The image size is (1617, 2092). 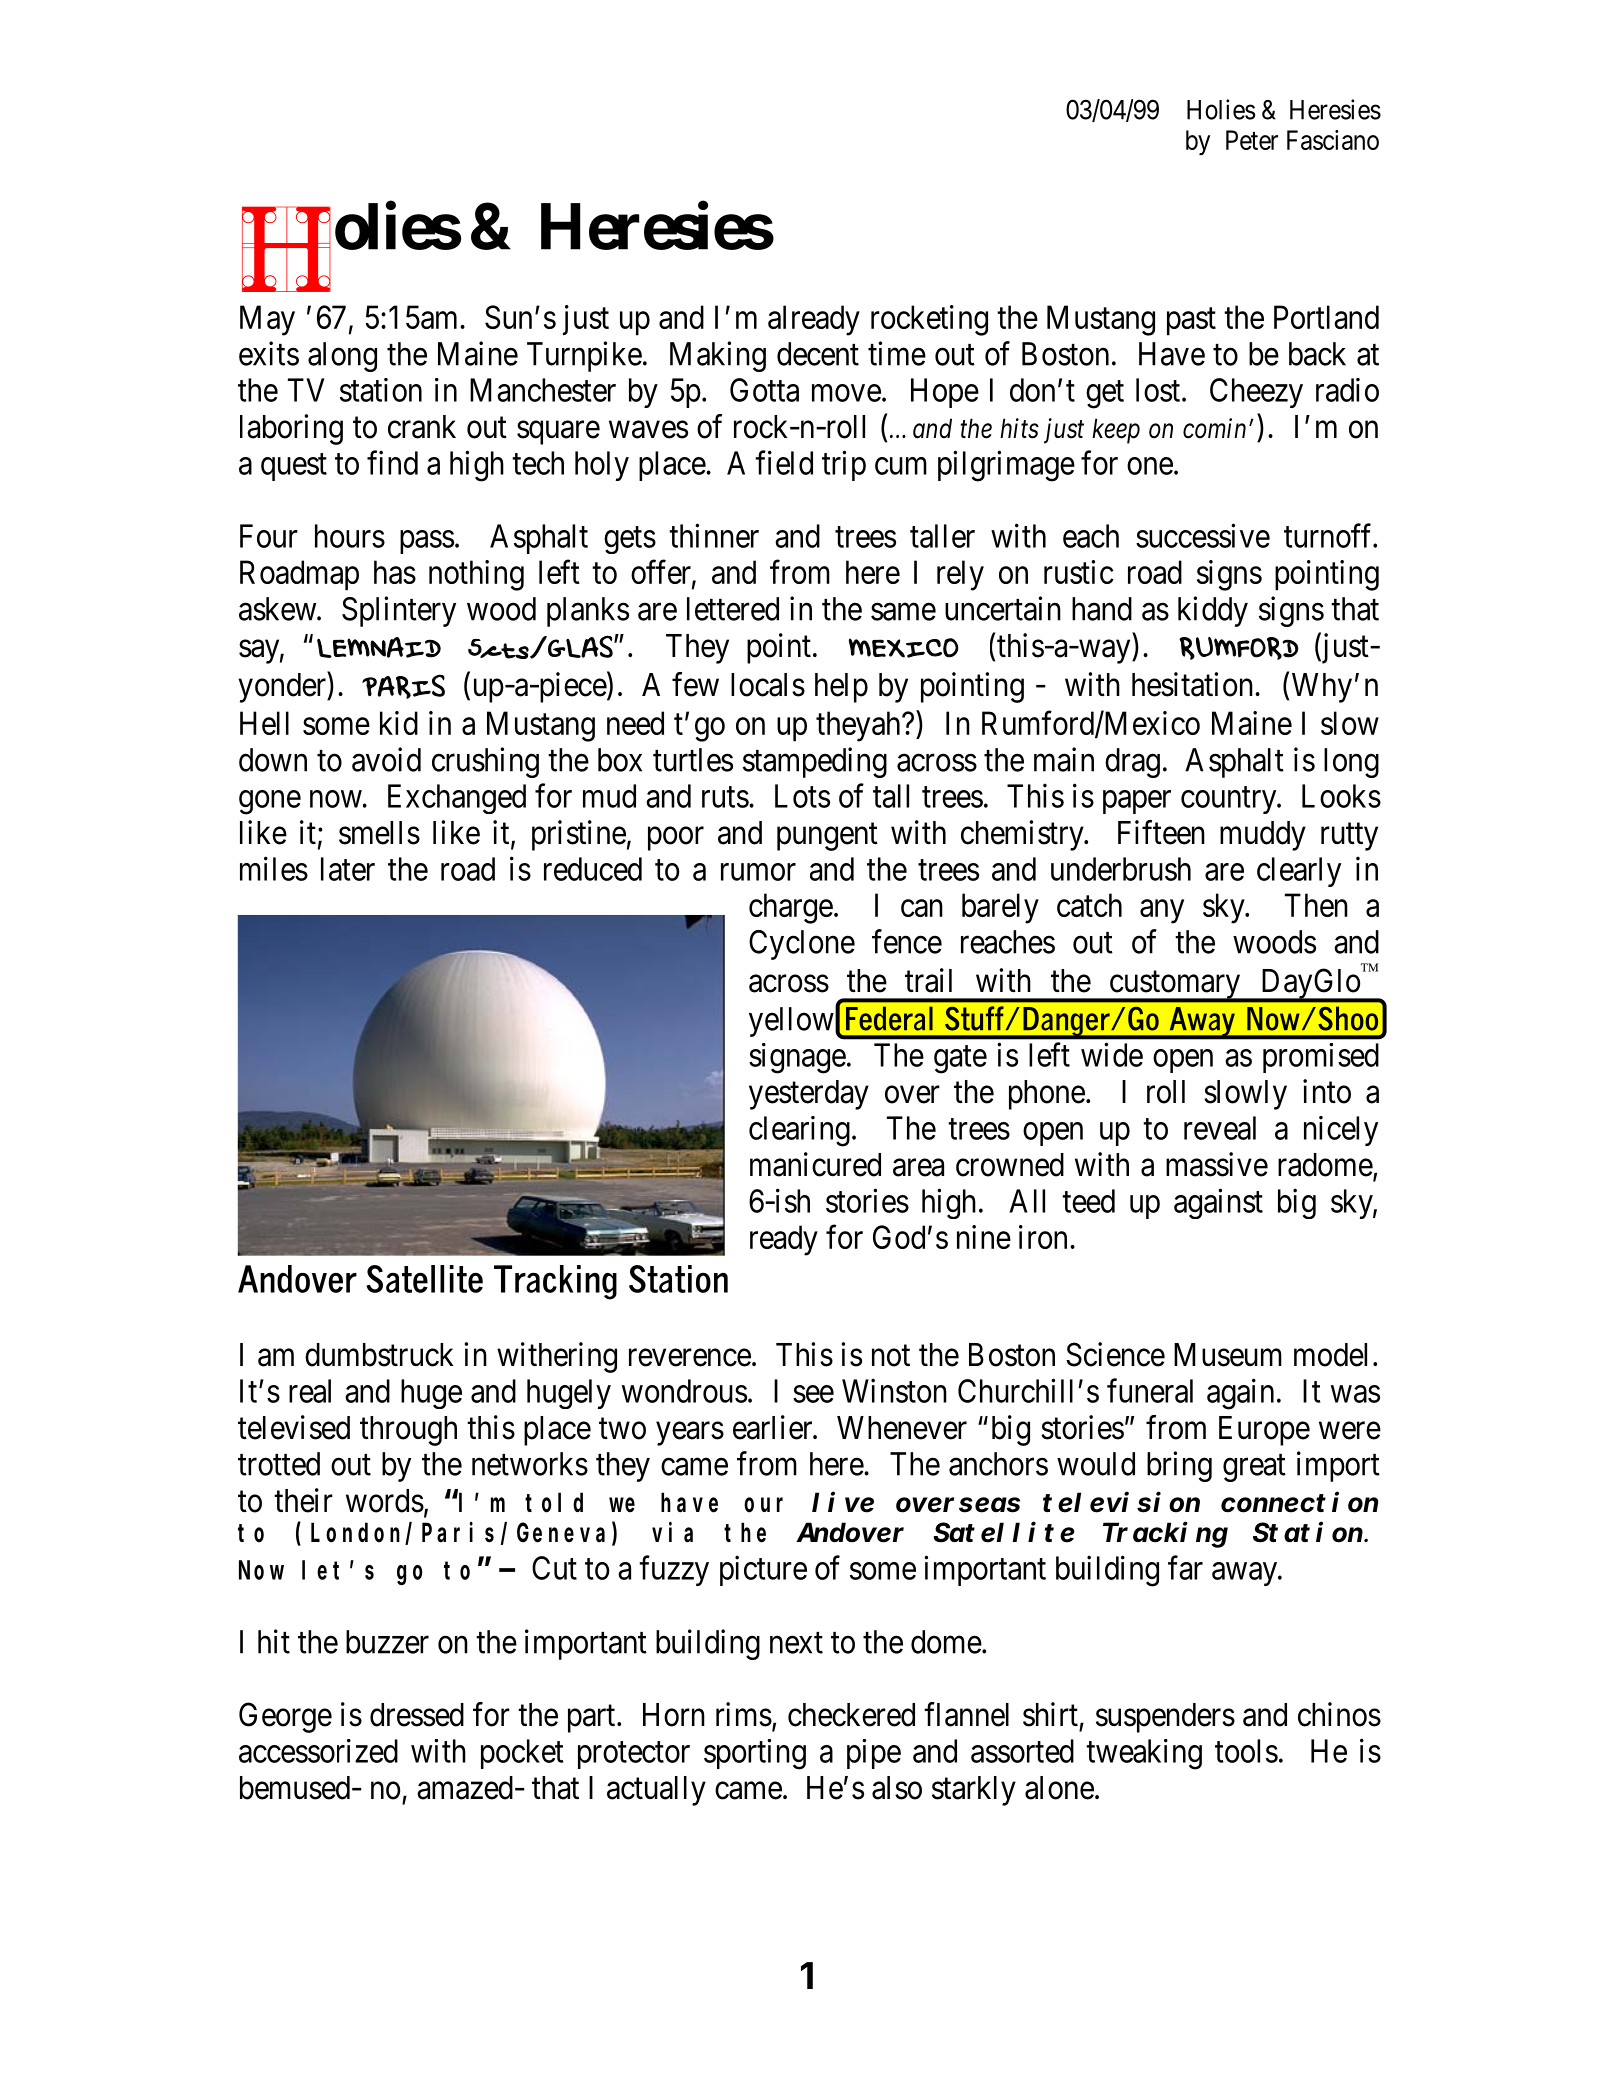 I want to click on dumbstruck, so click(x=379, y=1355).
